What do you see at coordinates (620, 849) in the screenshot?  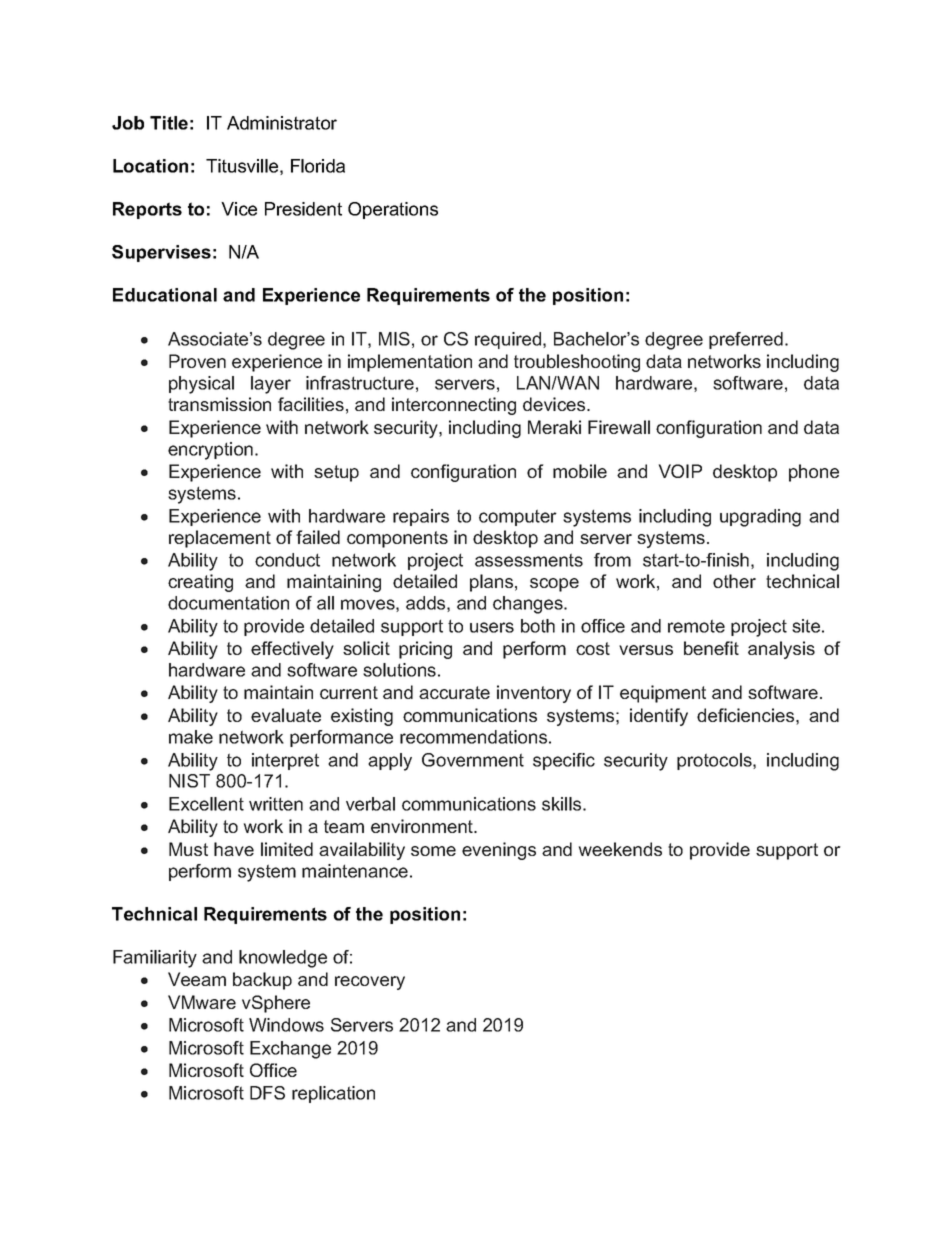 I see `weekends` at bounding box center [620, 849].
